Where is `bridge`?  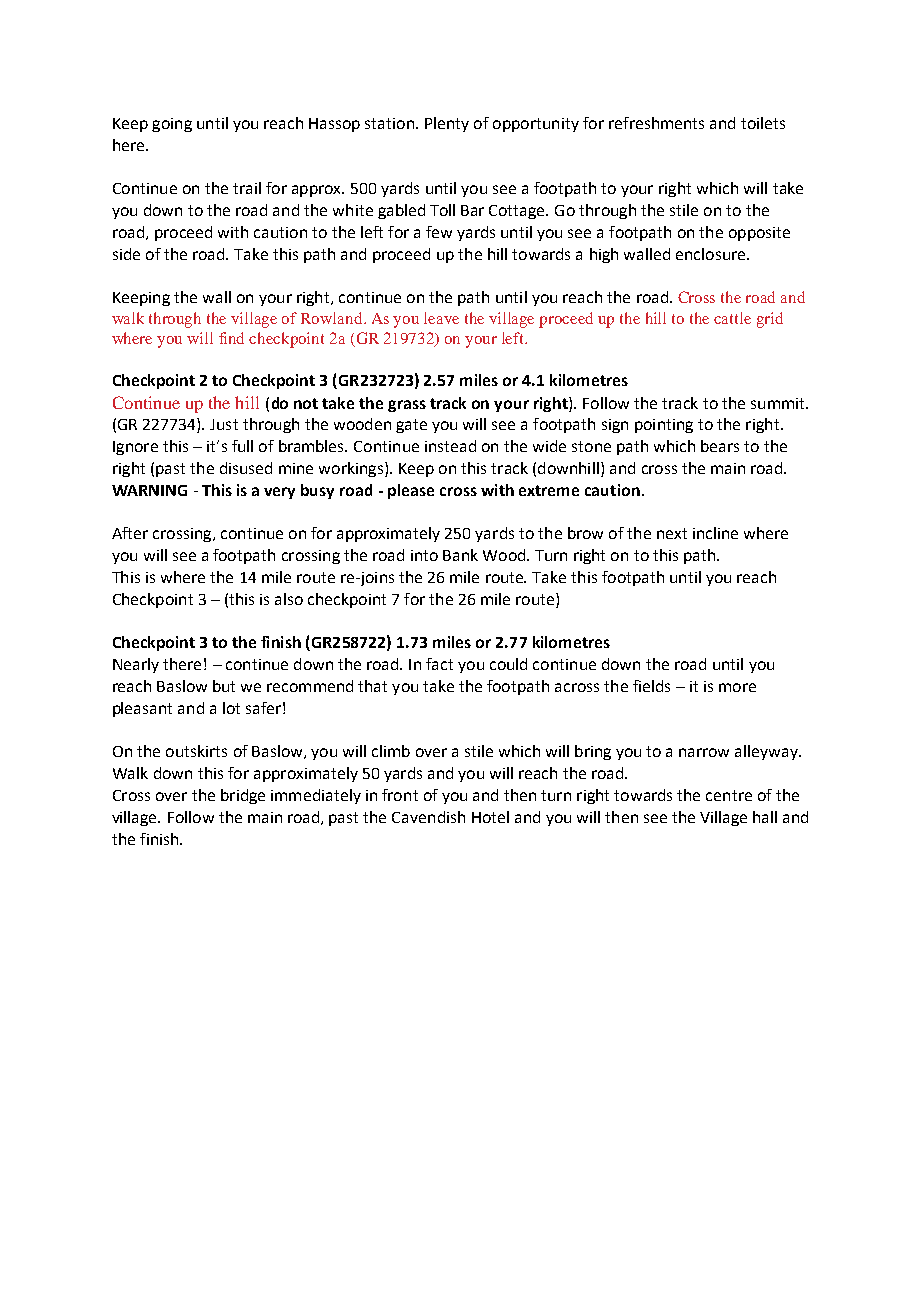 bridge is located at coordinates (243, 796).
